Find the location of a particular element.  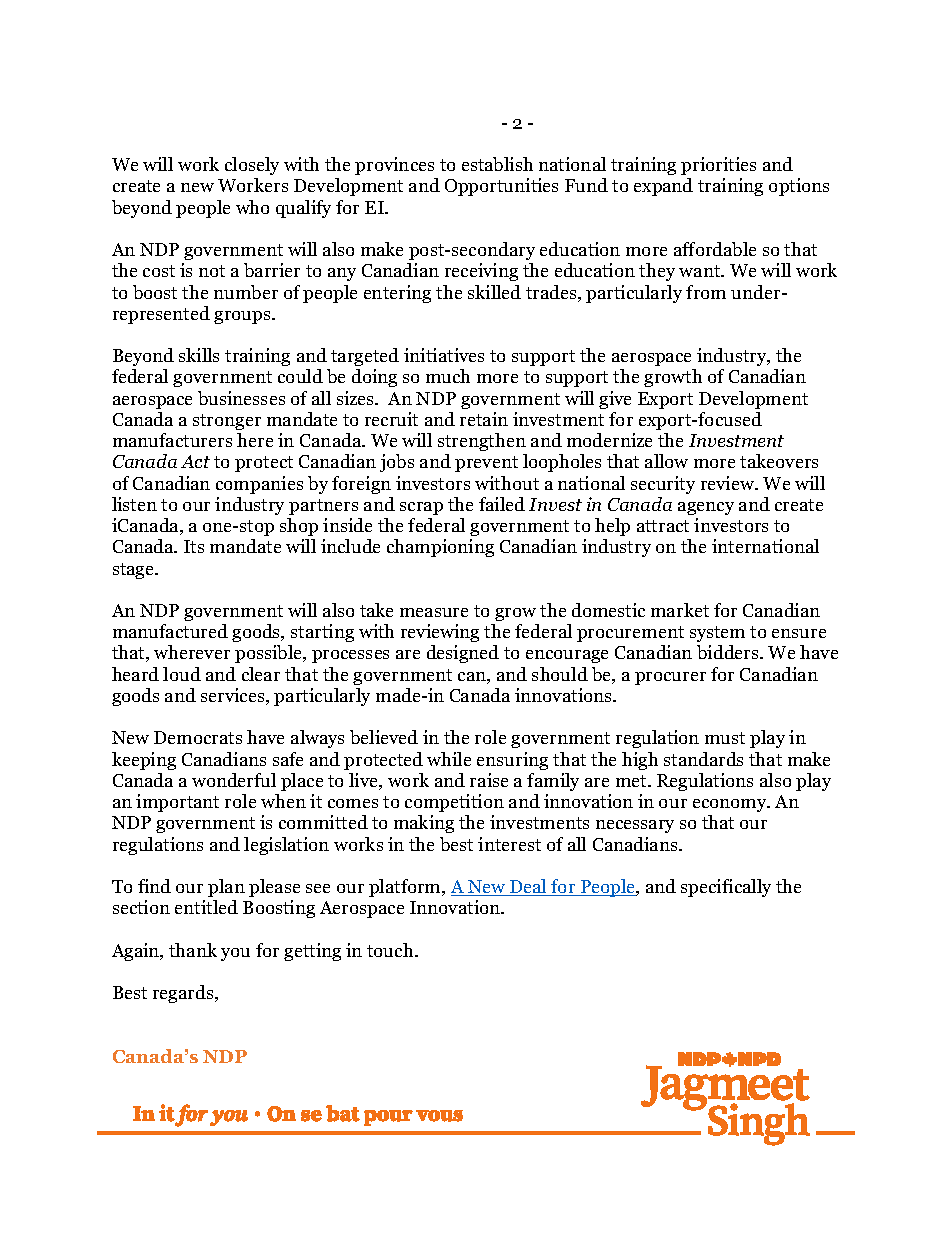

priorities is located at coordinates (718, 166).
